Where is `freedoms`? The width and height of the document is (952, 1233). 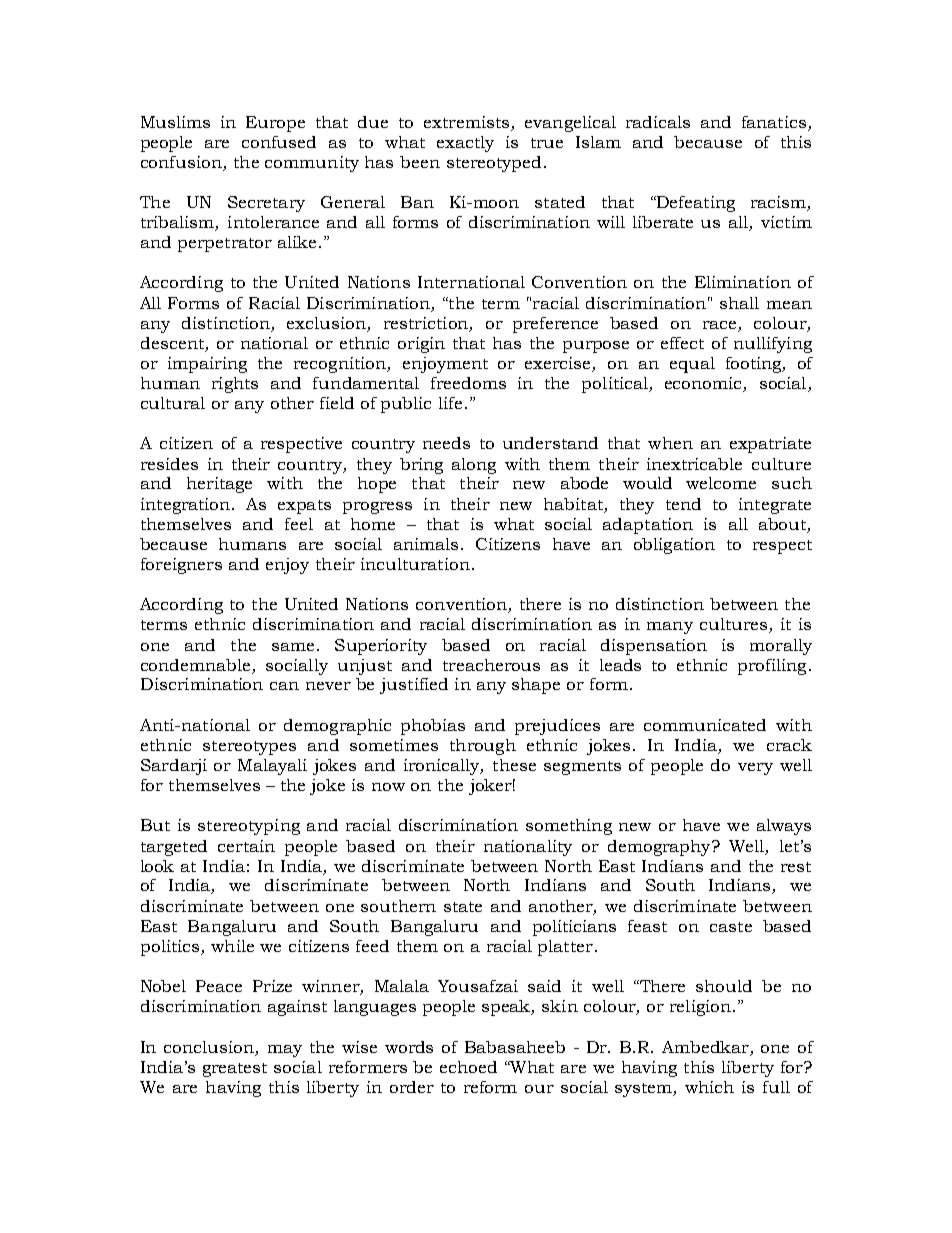
freedoms is located at coordinates (468, 383).
